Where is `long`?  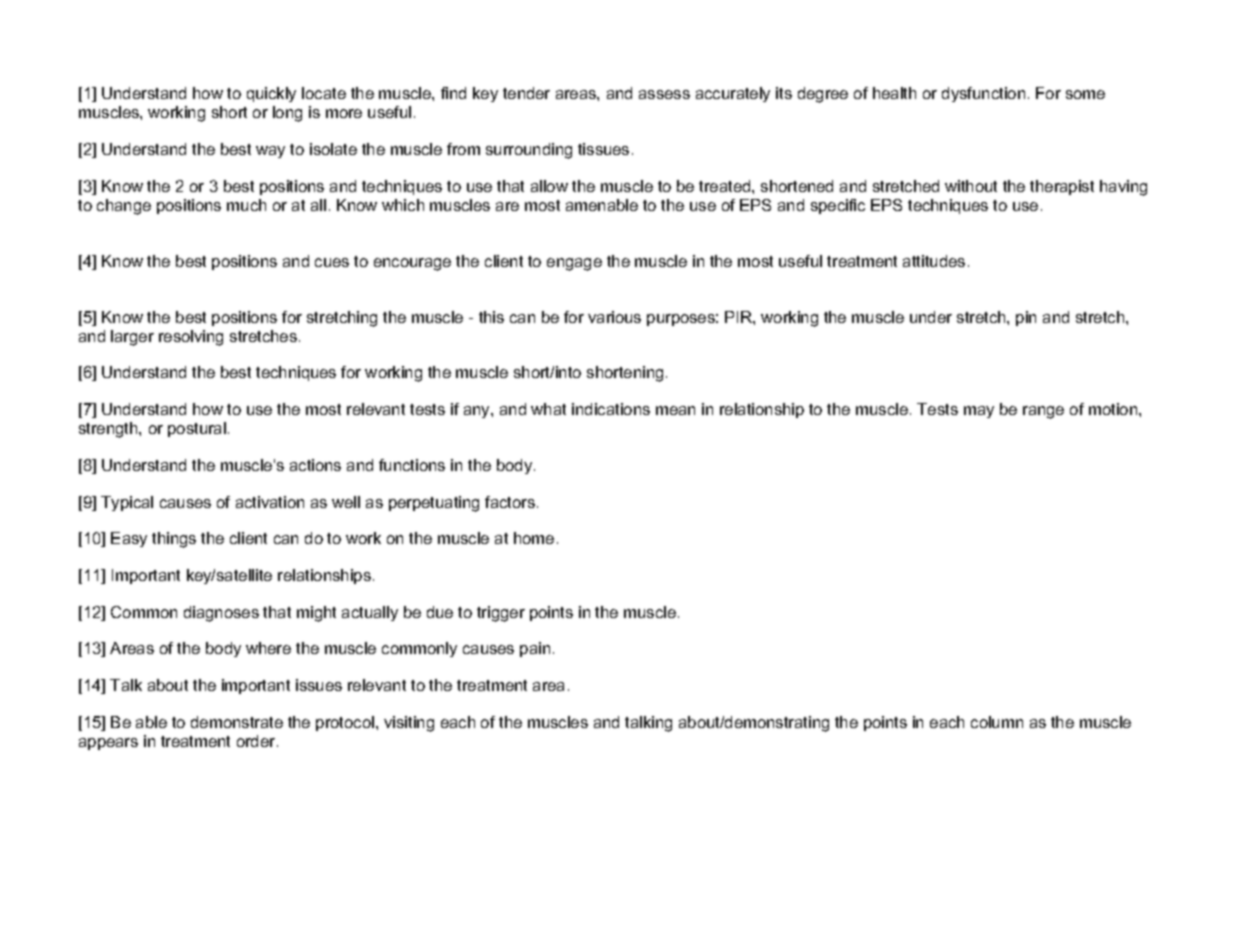 long is located at coordinates (287, 114).
